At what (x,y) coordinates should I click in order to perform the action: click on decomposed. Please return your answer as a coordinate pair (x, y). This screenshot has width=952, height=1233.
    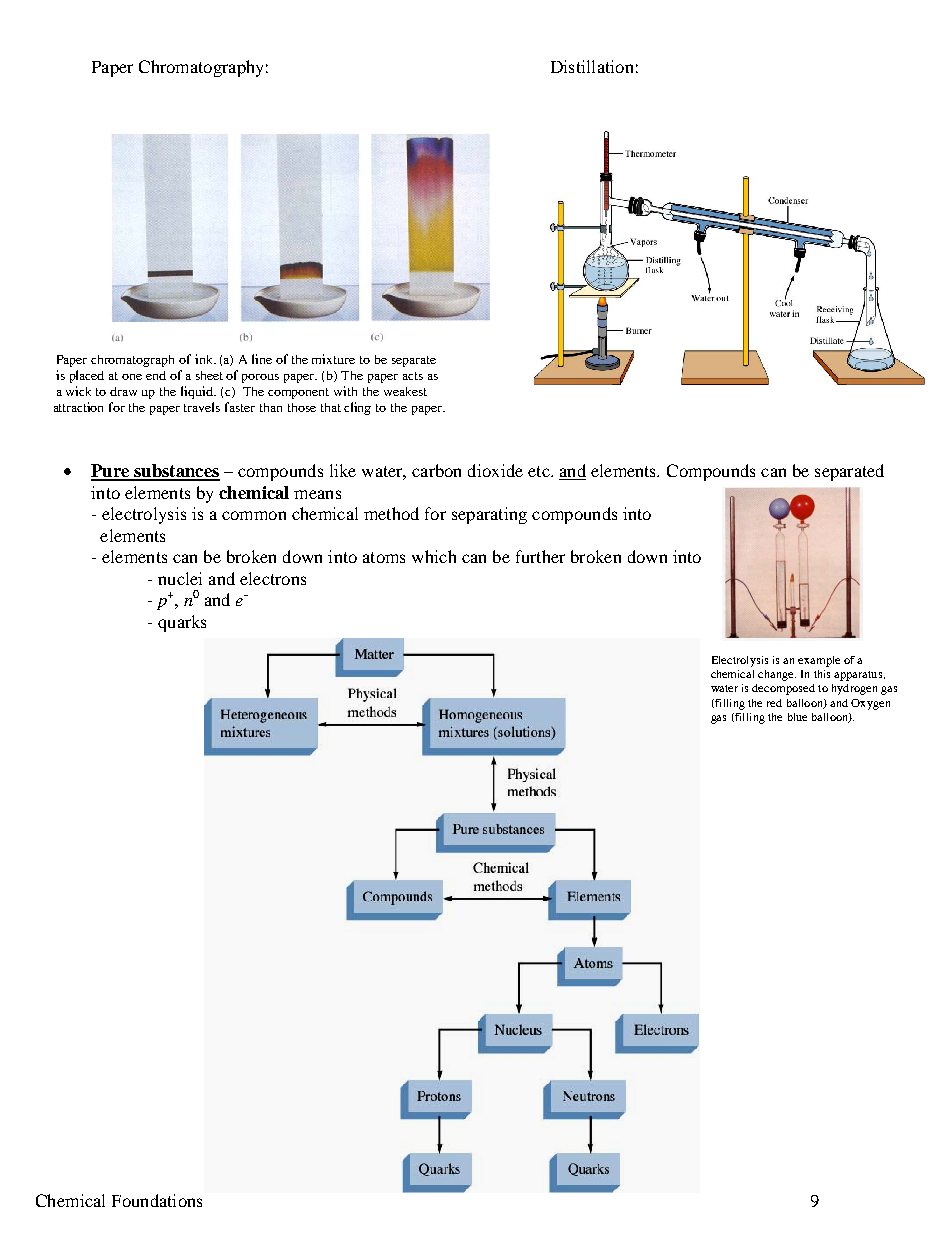
    Looking at the image, I should click on (783, 689).
